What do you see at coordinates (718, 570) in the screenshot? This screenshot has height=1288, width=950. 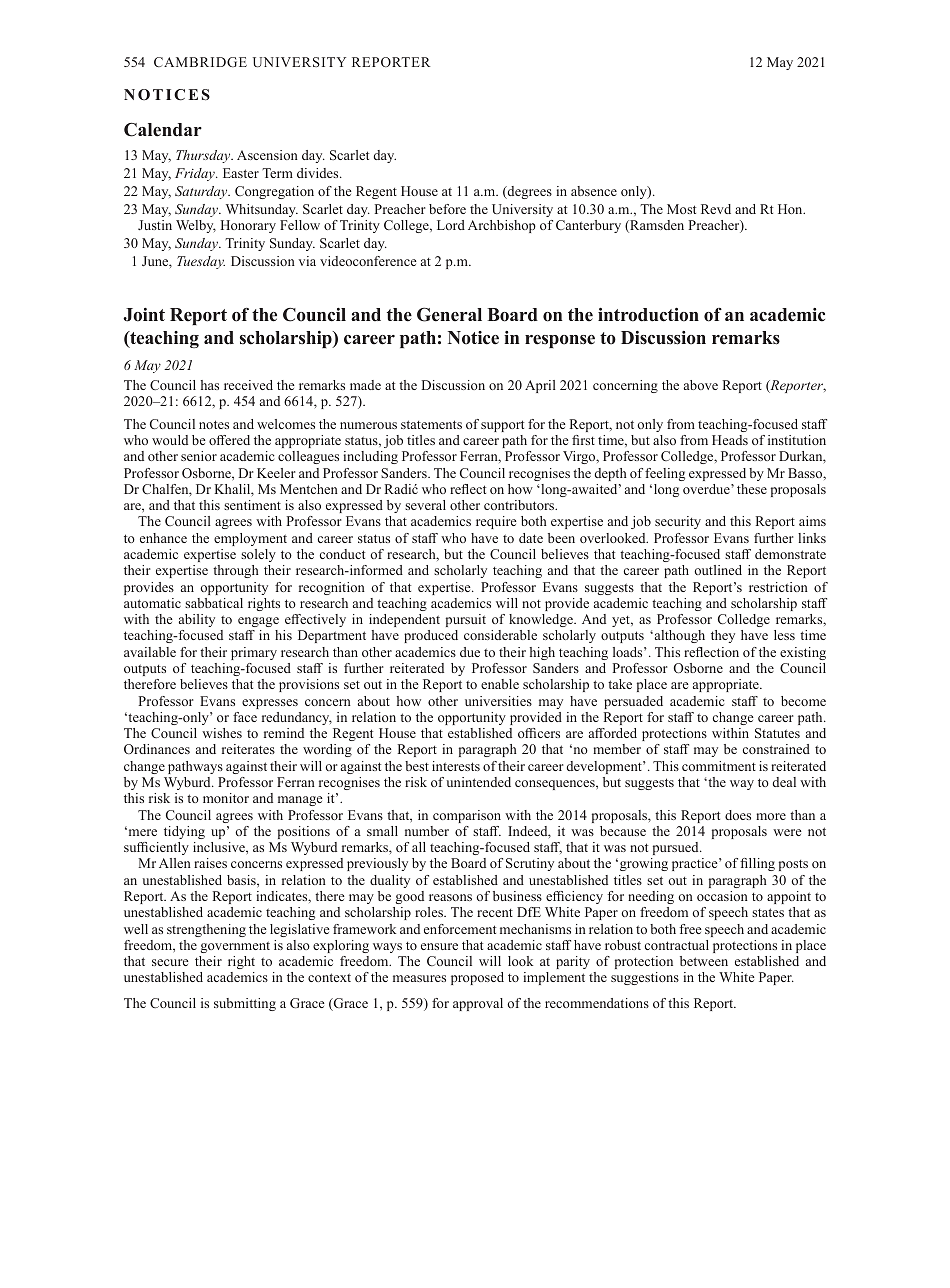 I see `outlined` at bounding box center [718, 570].
